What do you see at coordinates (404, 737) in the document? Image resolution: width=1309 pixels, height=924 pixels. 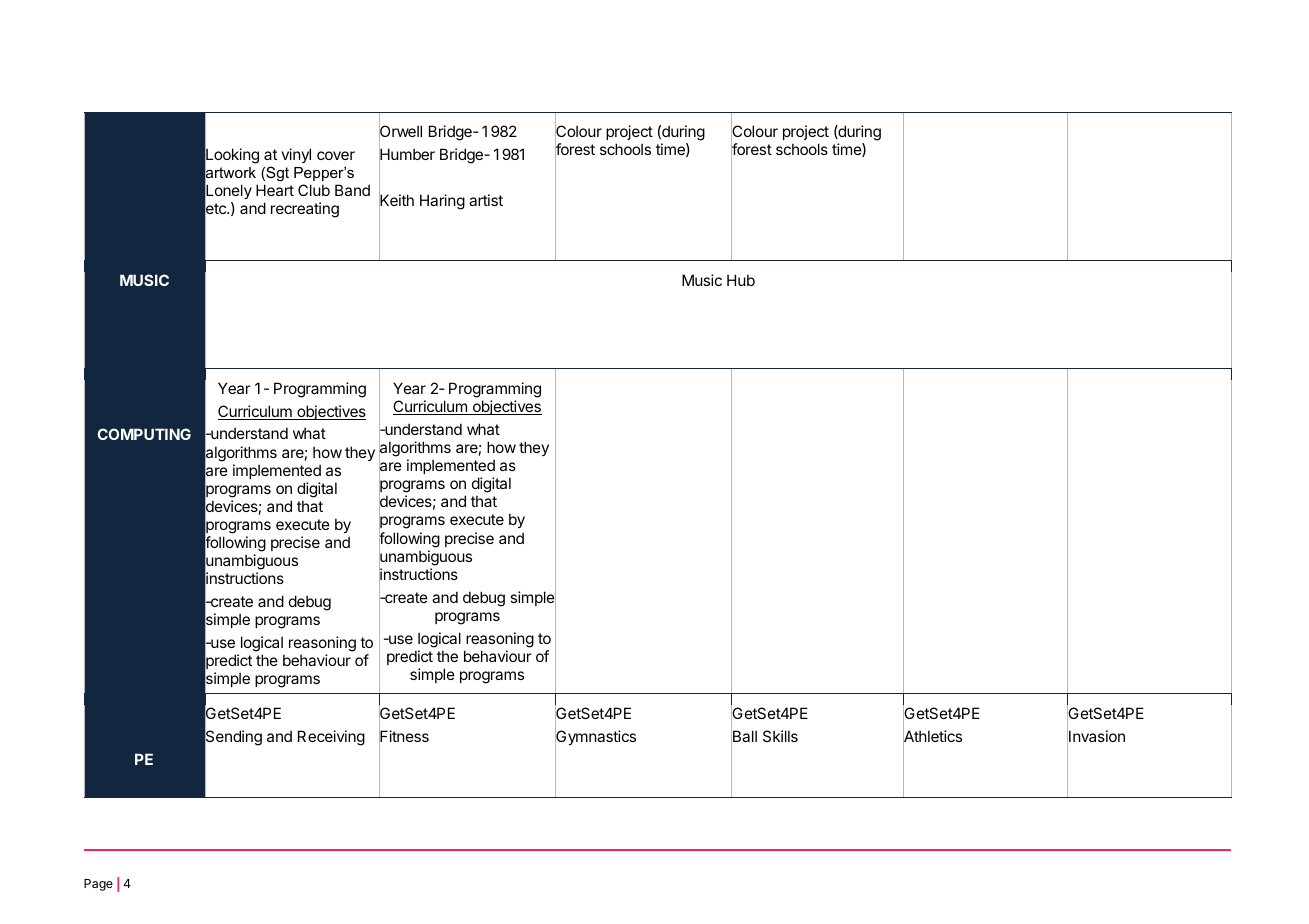 I see `Fitness` at bounding box center [404, 737].
